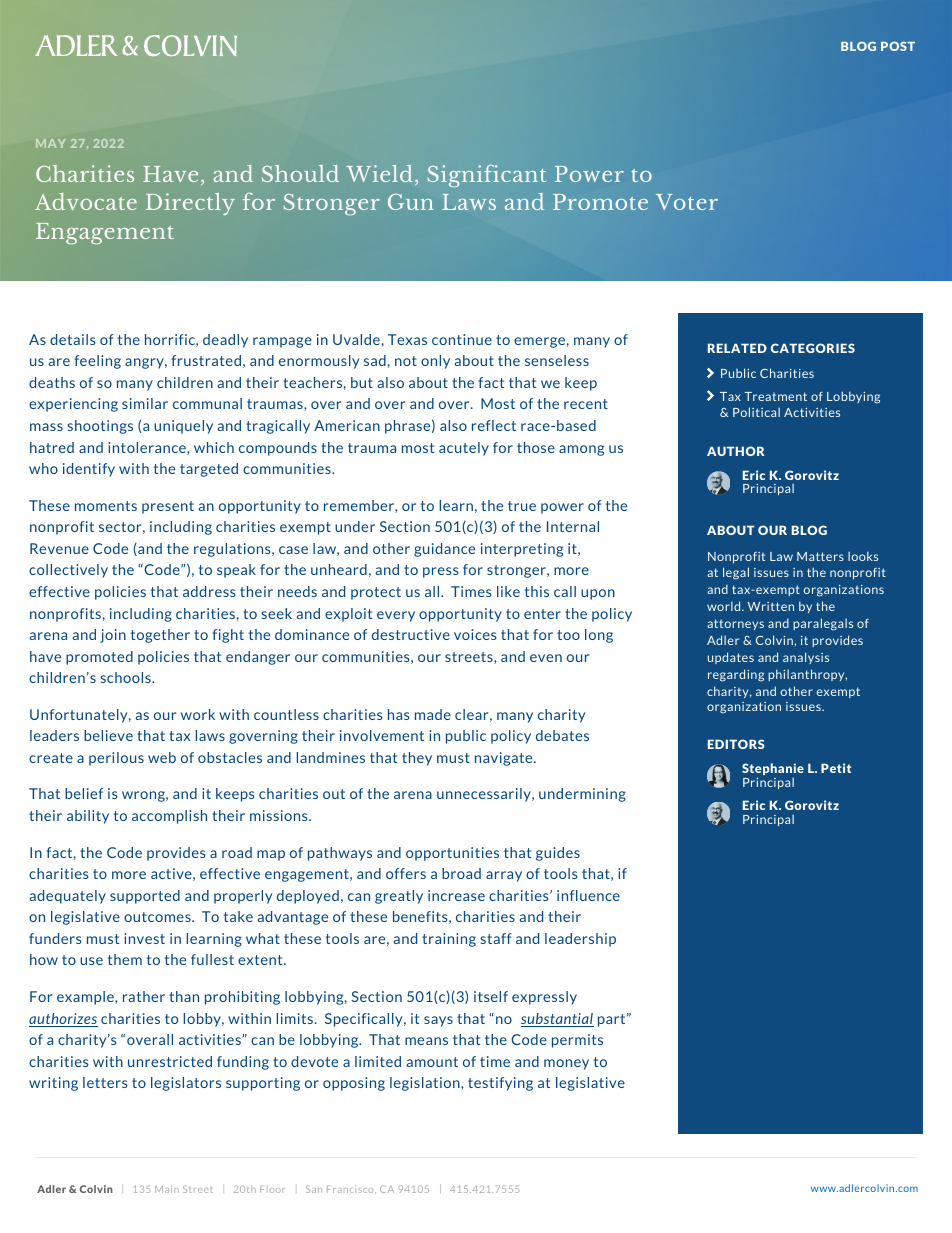 This page has height=1233, width=952. What do you see at coordinates (169, 817) in the page?
I see `accomplish` at bounding box center [169, 817].
